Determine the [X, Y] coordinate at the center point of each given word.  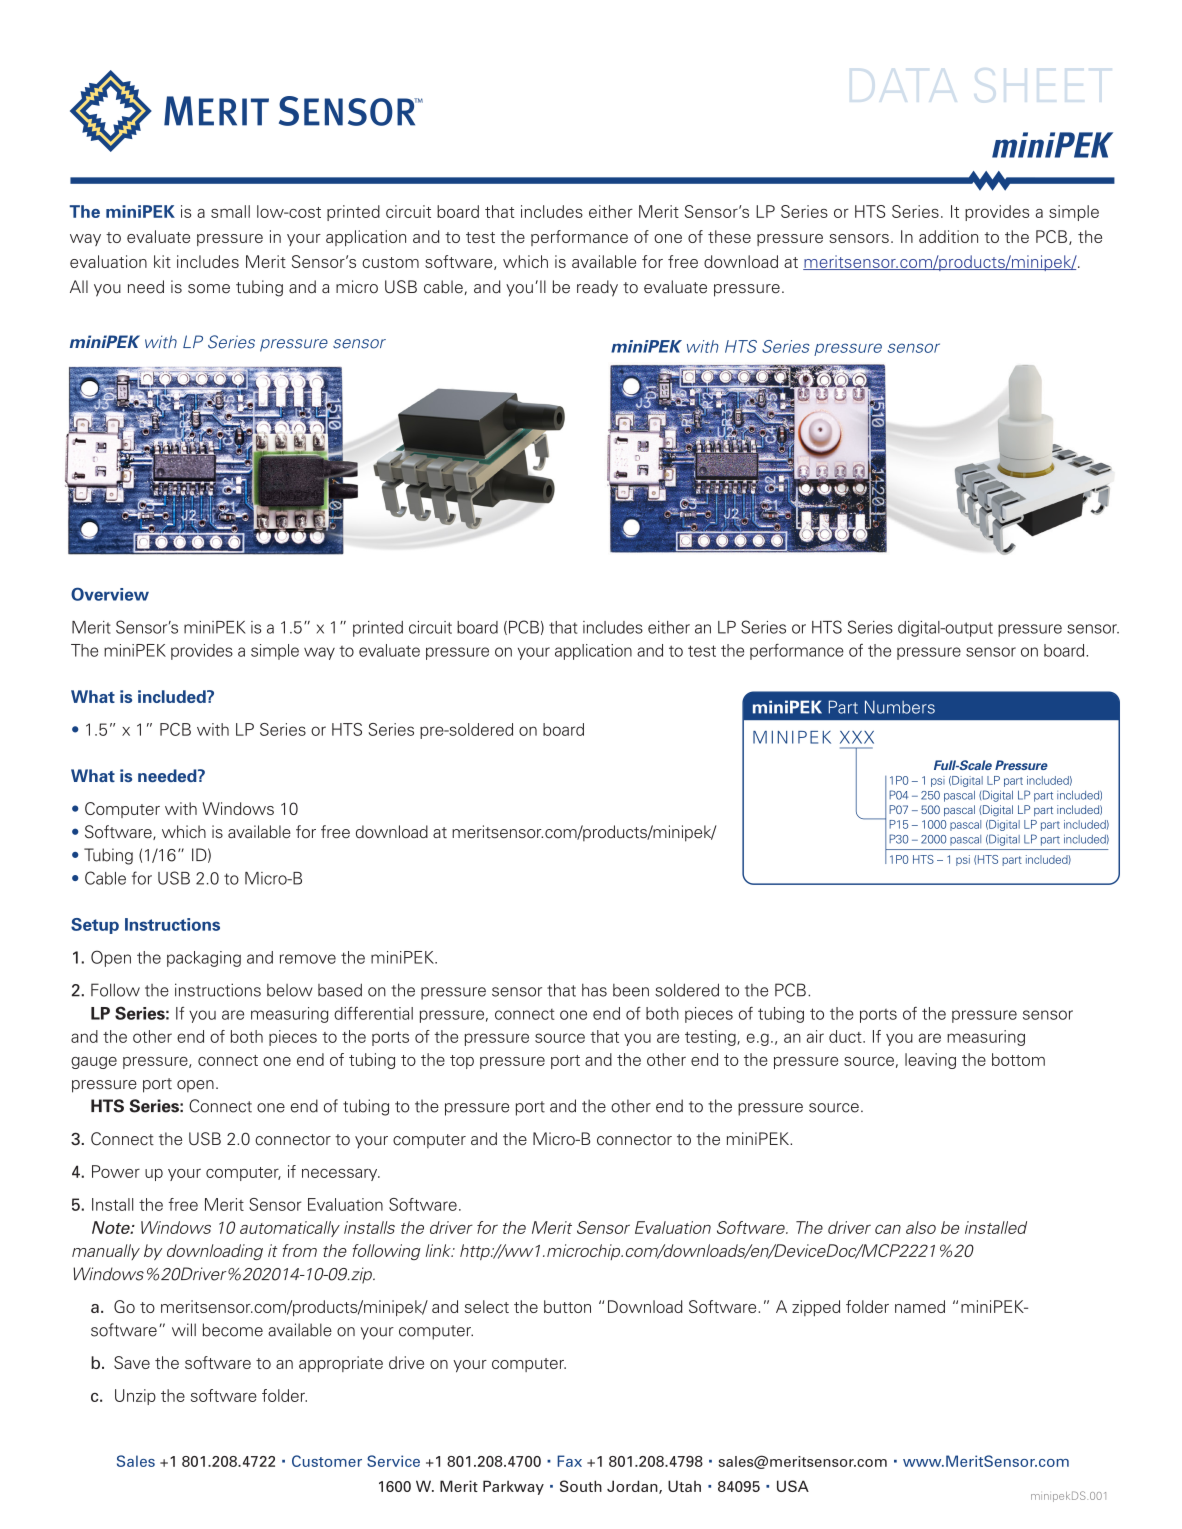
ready [597, 288]
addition [948, 236]
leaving [930, 1061]
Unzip [135, 1397]
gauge [94, 1063]
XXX [857, 737]
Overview [110, 594]
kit [162, 261]
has [594, 990]
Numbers [900, 707]
